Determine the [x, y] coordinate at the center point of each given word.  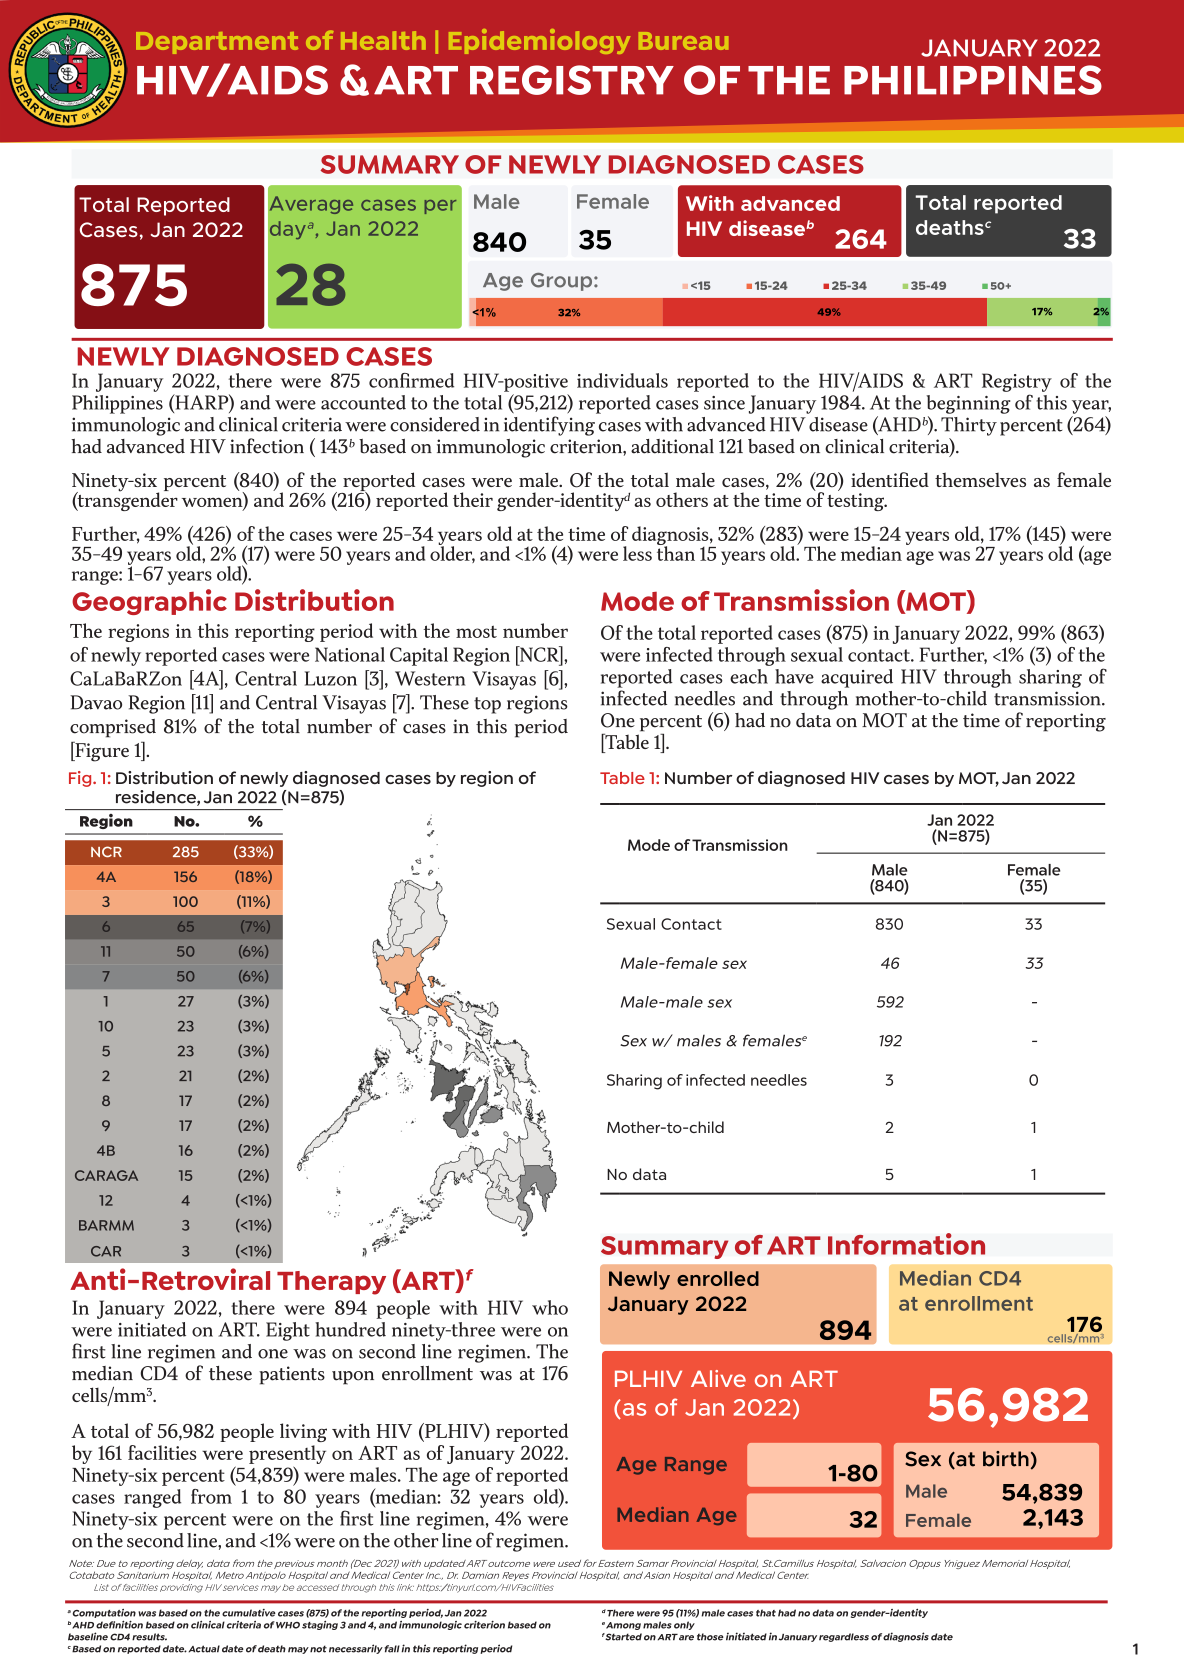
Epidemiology [539, 41]
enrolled [718, 1278]
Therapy [331, 1283]
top [487, 705]
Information [906, 1244]
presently [287, 1454]
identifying [549, 426]
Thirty [969, 426]
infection [267, 446]
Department [217, 43]
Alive [718, 1378]
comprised [113, 728]
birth [1006, 1459]
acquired [857, 678]
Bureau [683, 41]
